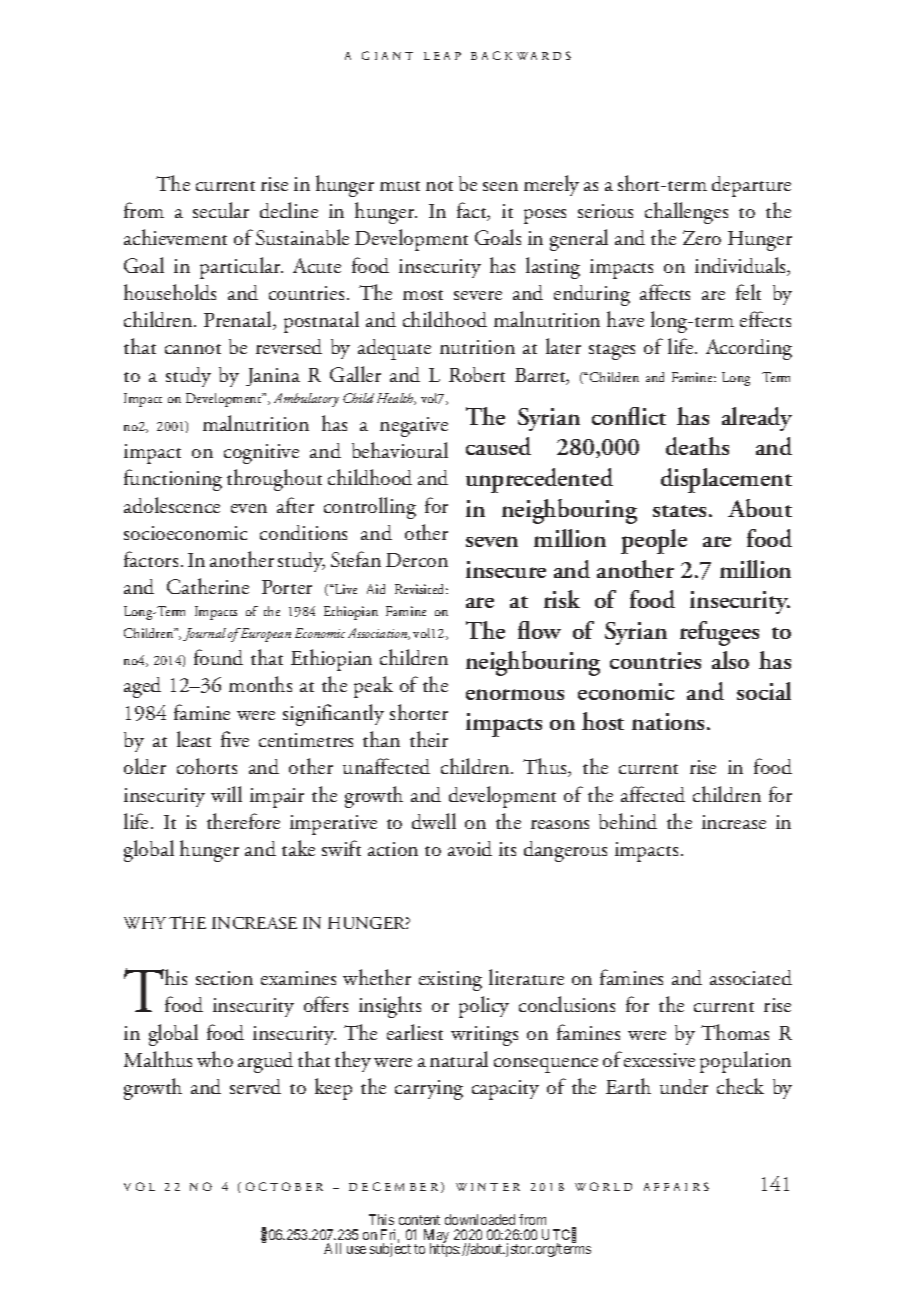  Describe the element at coordinates (751, 977) in the document. I see `associated` at that location.
